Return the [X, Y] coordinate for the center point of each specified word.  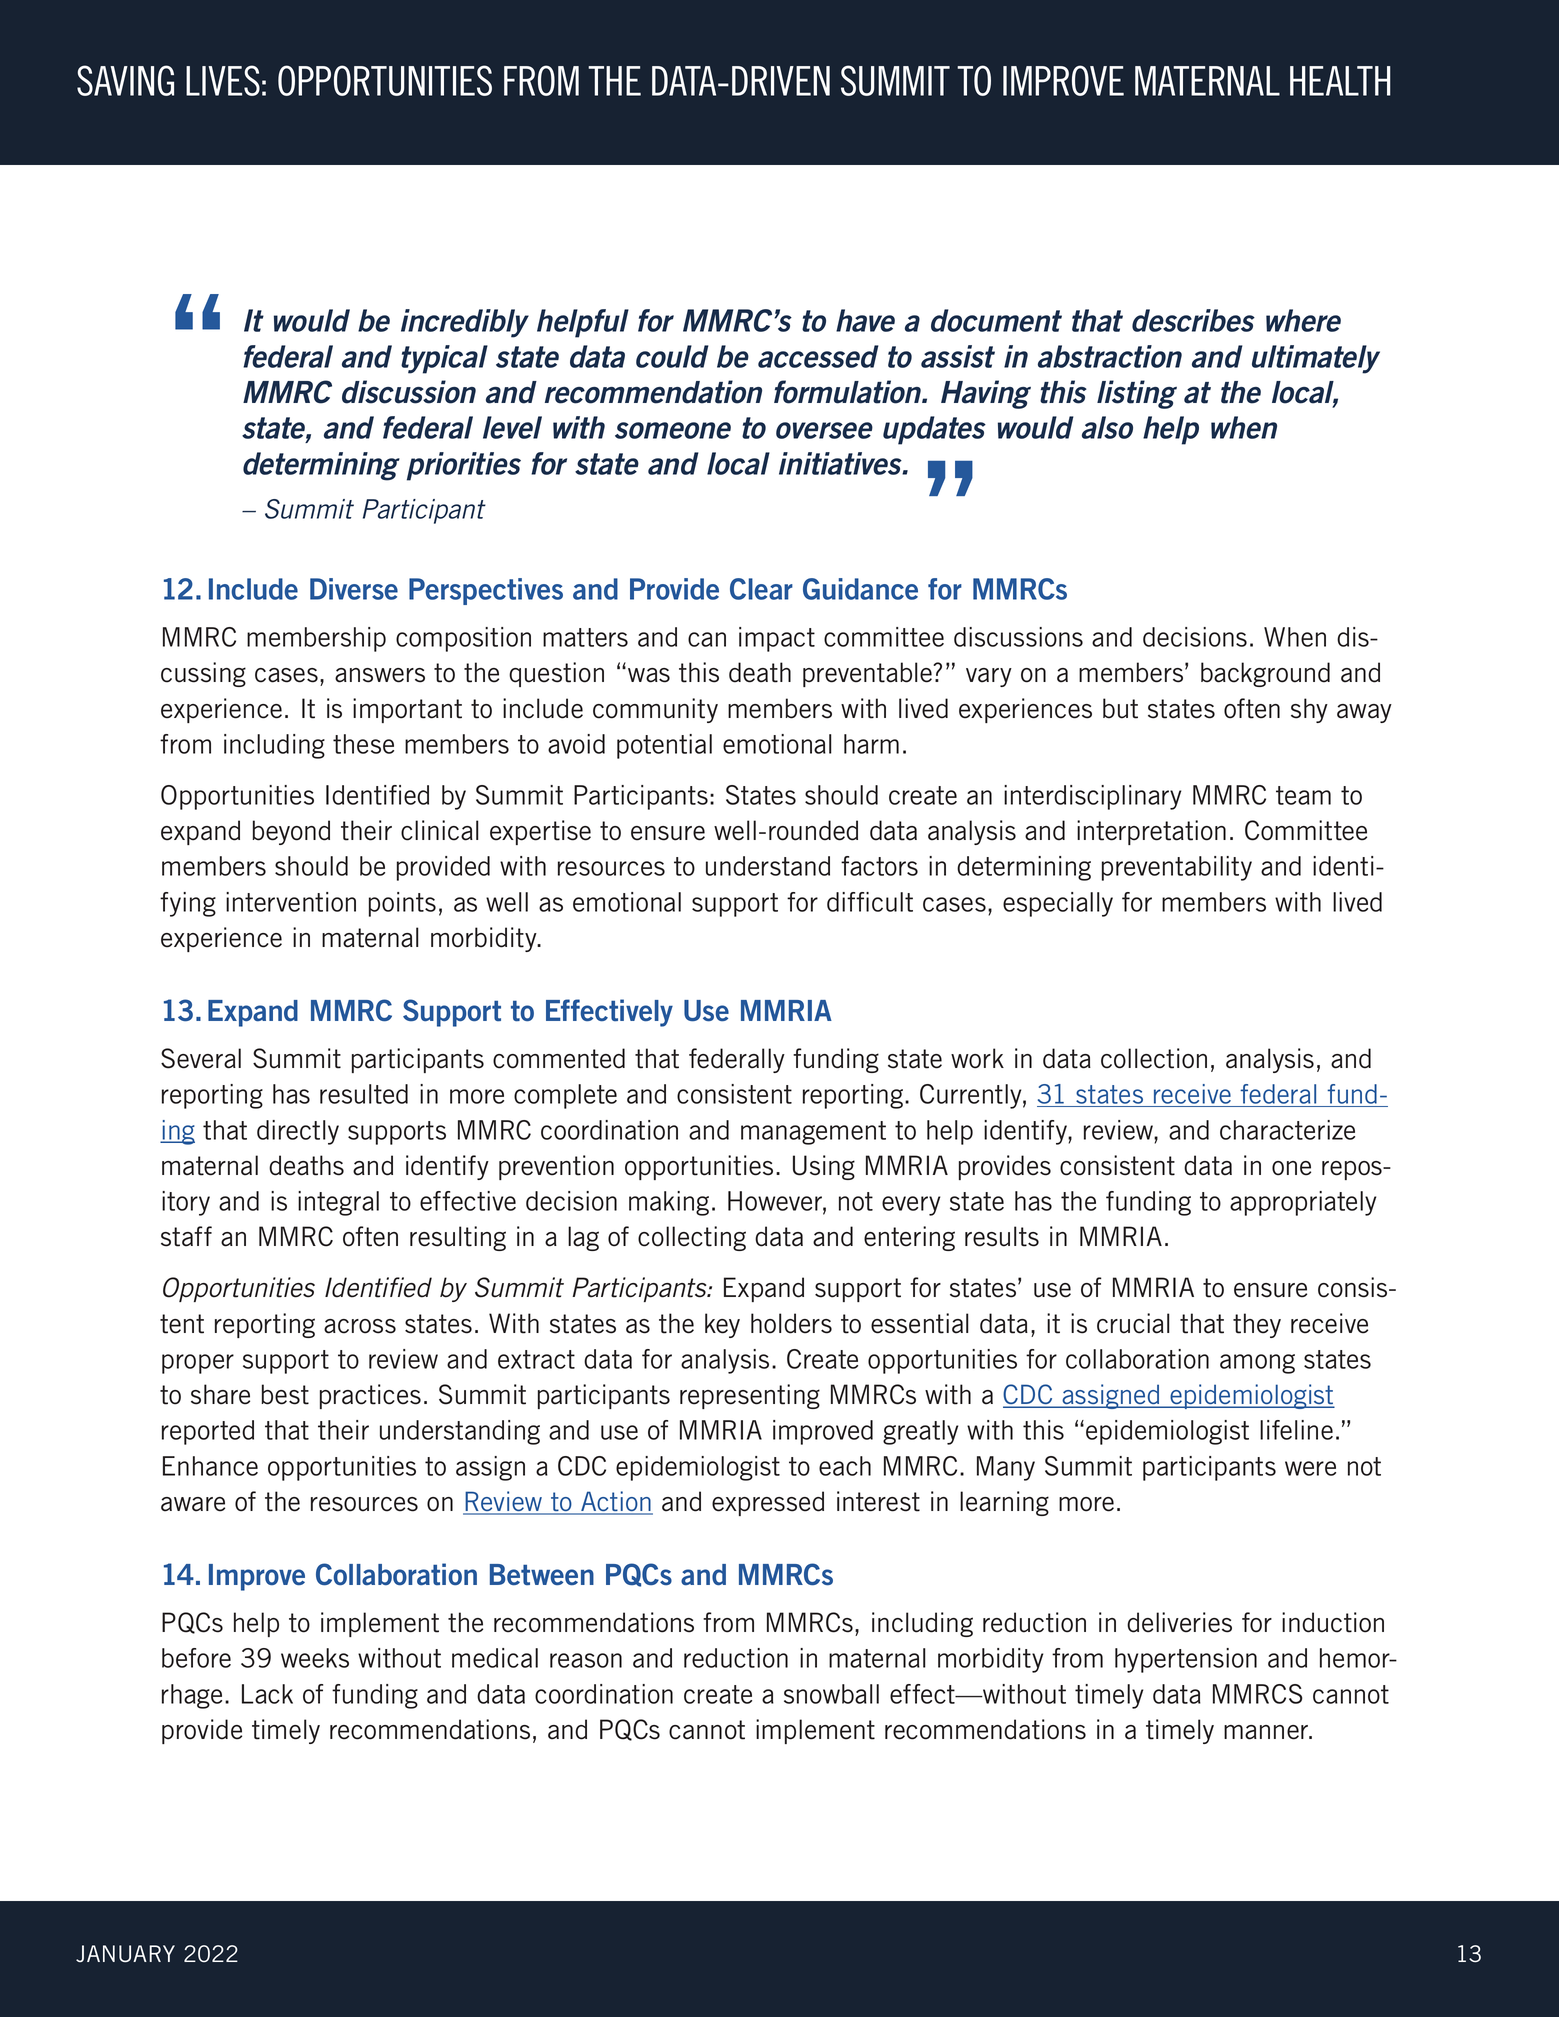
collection [1154, 1058]
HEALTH [1340, 81]
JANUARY [125, 1954]
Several [201, 1058]
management [813, 1133]
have [865, 320]
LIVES [223, 80]
